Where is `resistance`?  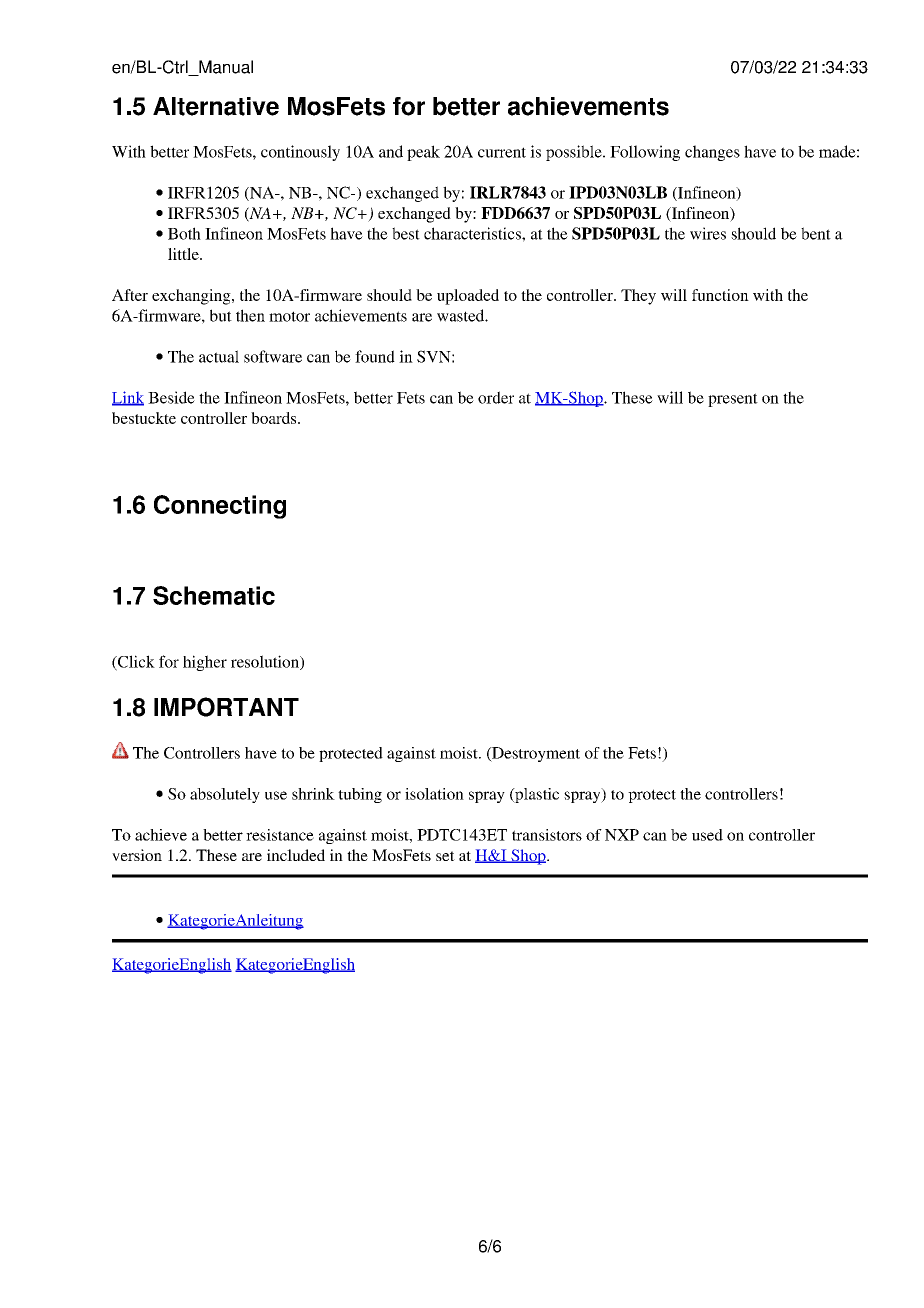
resistance is located at coordinates (280, 835).
